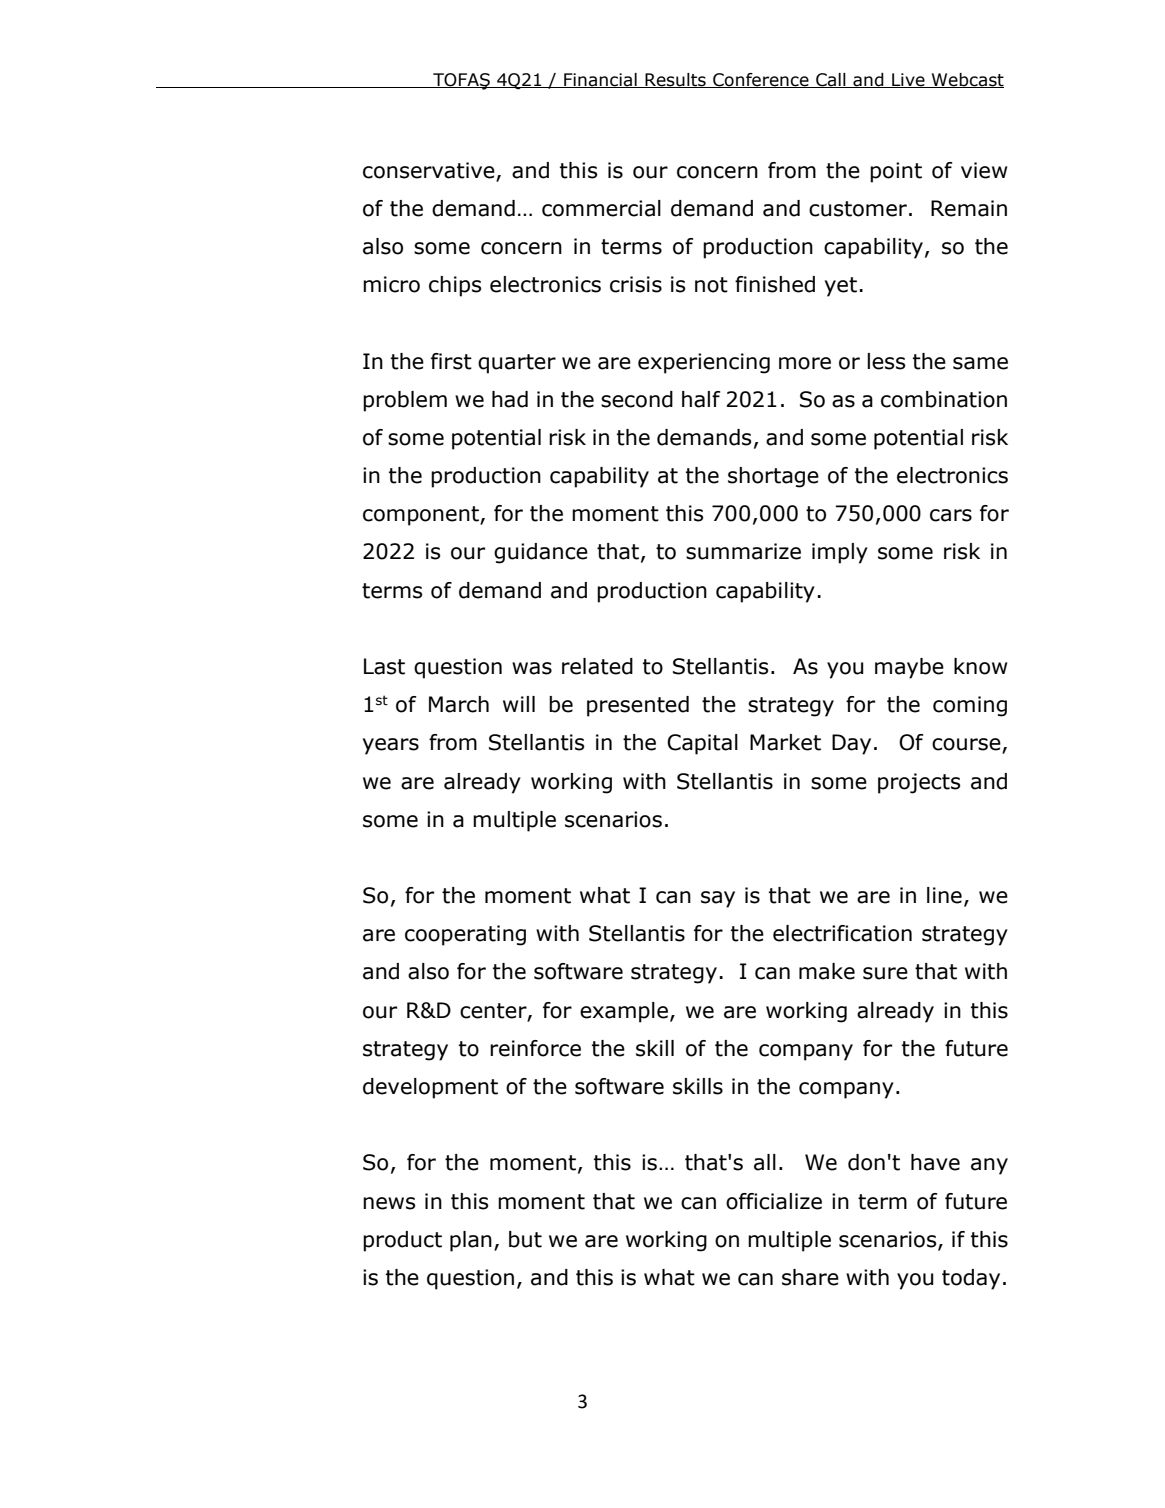 The image size is (1165, 1508). I want to click on sure, so click(885, 973).
